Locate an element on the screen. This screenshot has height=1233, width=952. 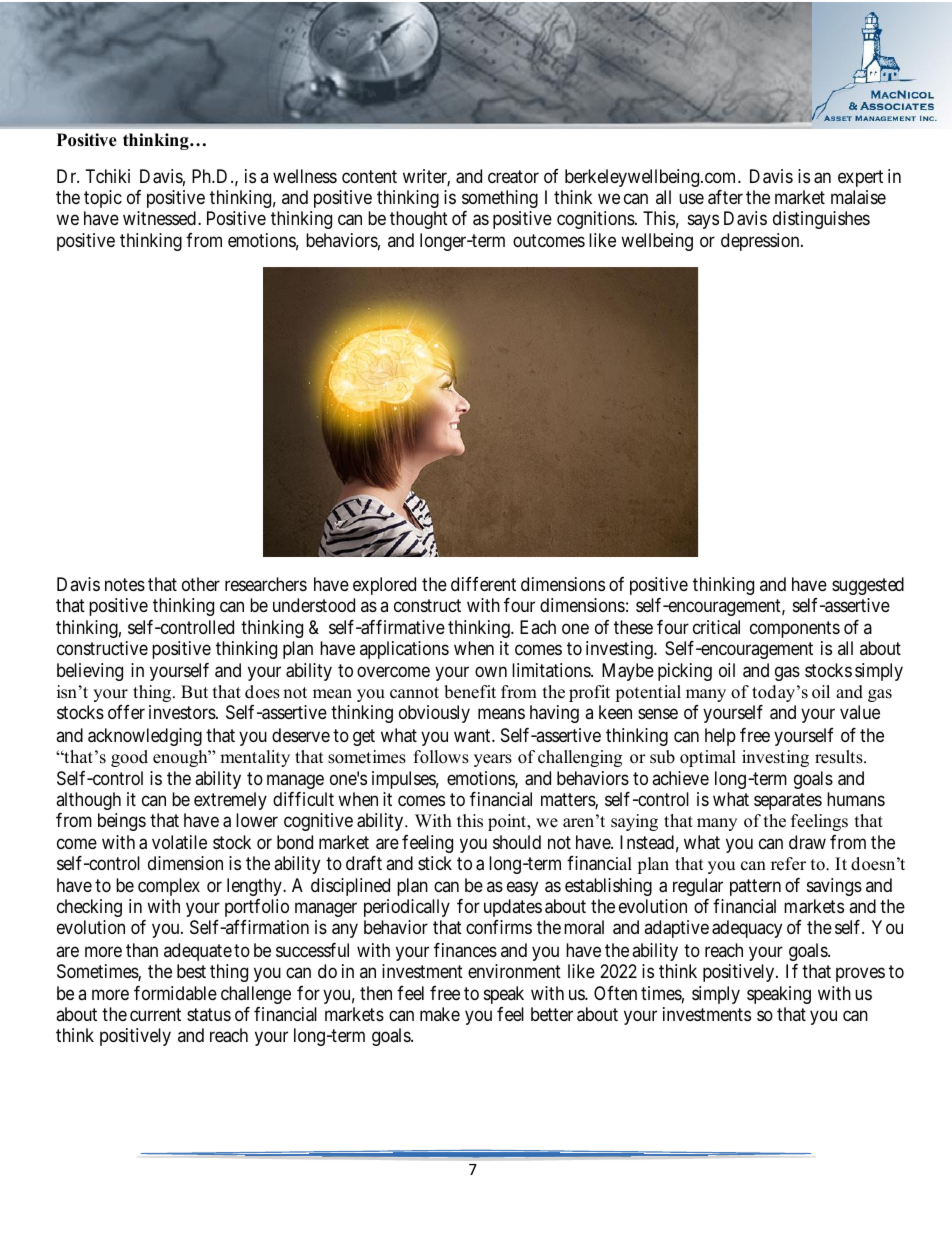
witnessed is located at coordinates (159, 218).
